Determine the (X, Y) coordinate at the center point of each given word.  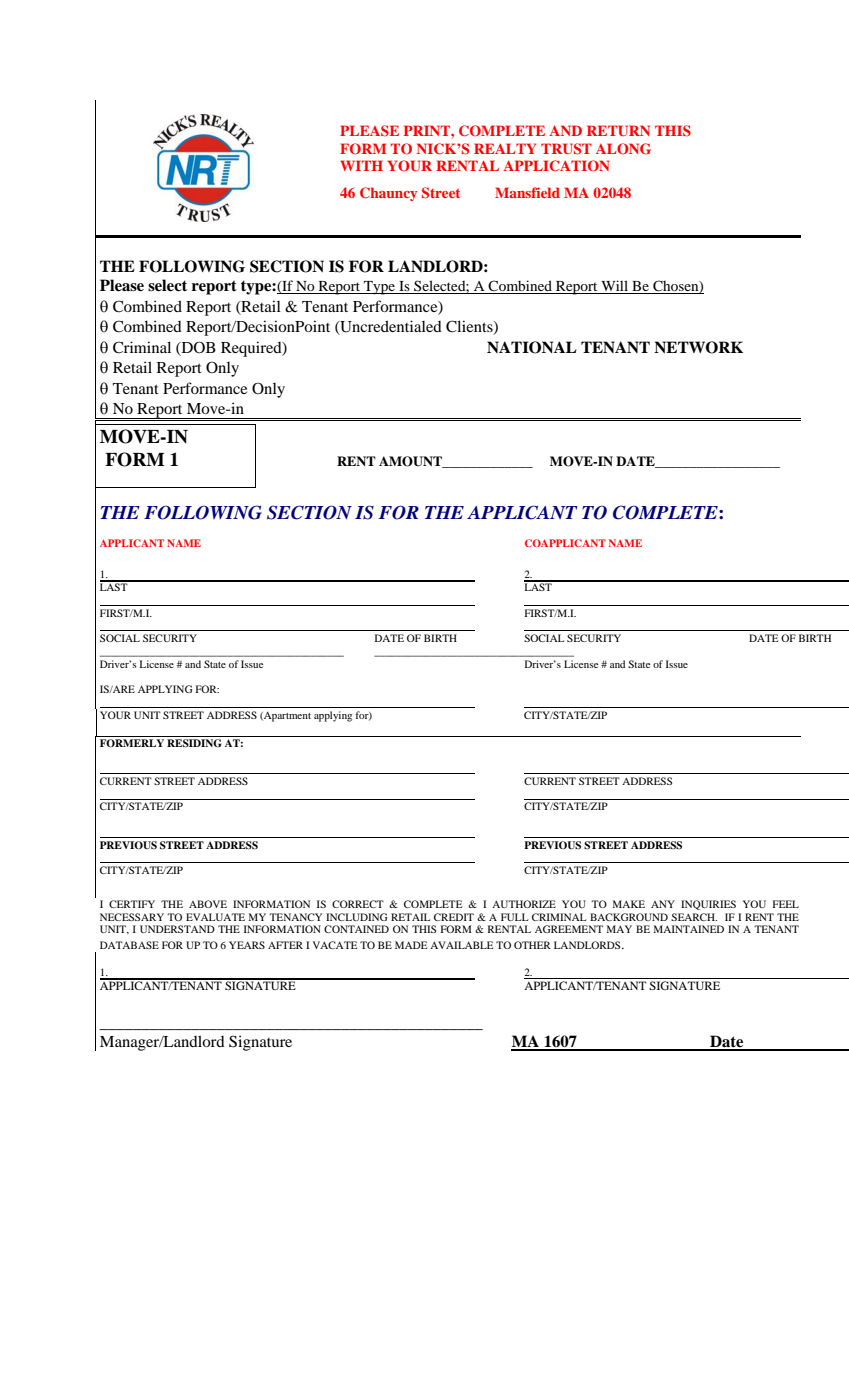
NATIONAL (532, 347)
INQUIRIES (708, 905)
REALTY (505, 148)
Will (615, 287)
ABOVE (208, 904)
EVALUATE (215, 917)
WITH (361, 165)
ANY (663, 904)
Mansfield (527, 192)
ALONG (623, 149)
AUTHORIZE (524, 904)
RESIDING (194, 743)
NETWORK (698, 347)
